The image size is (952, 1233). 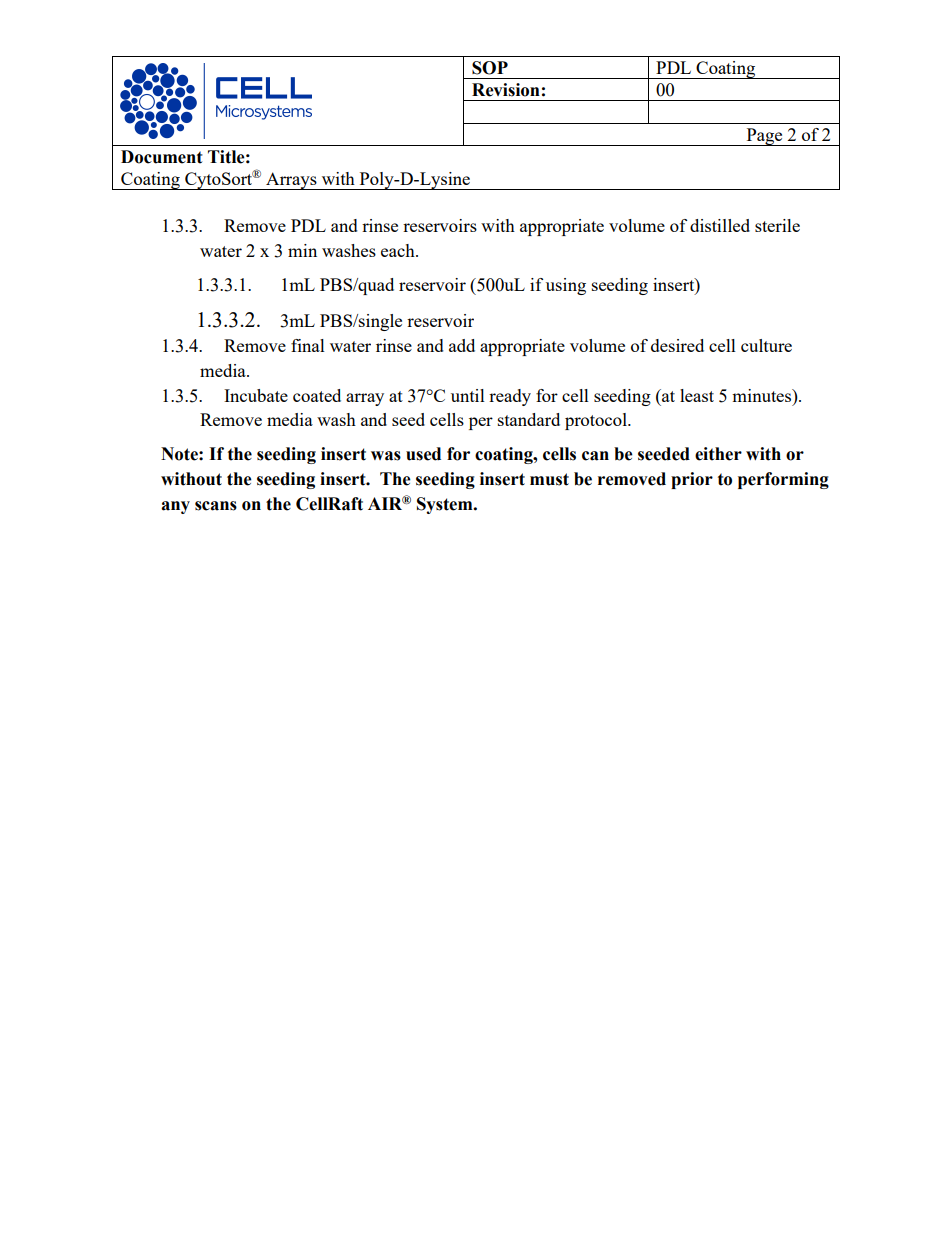 I want to click on Document, so click(x=162, y=157).
